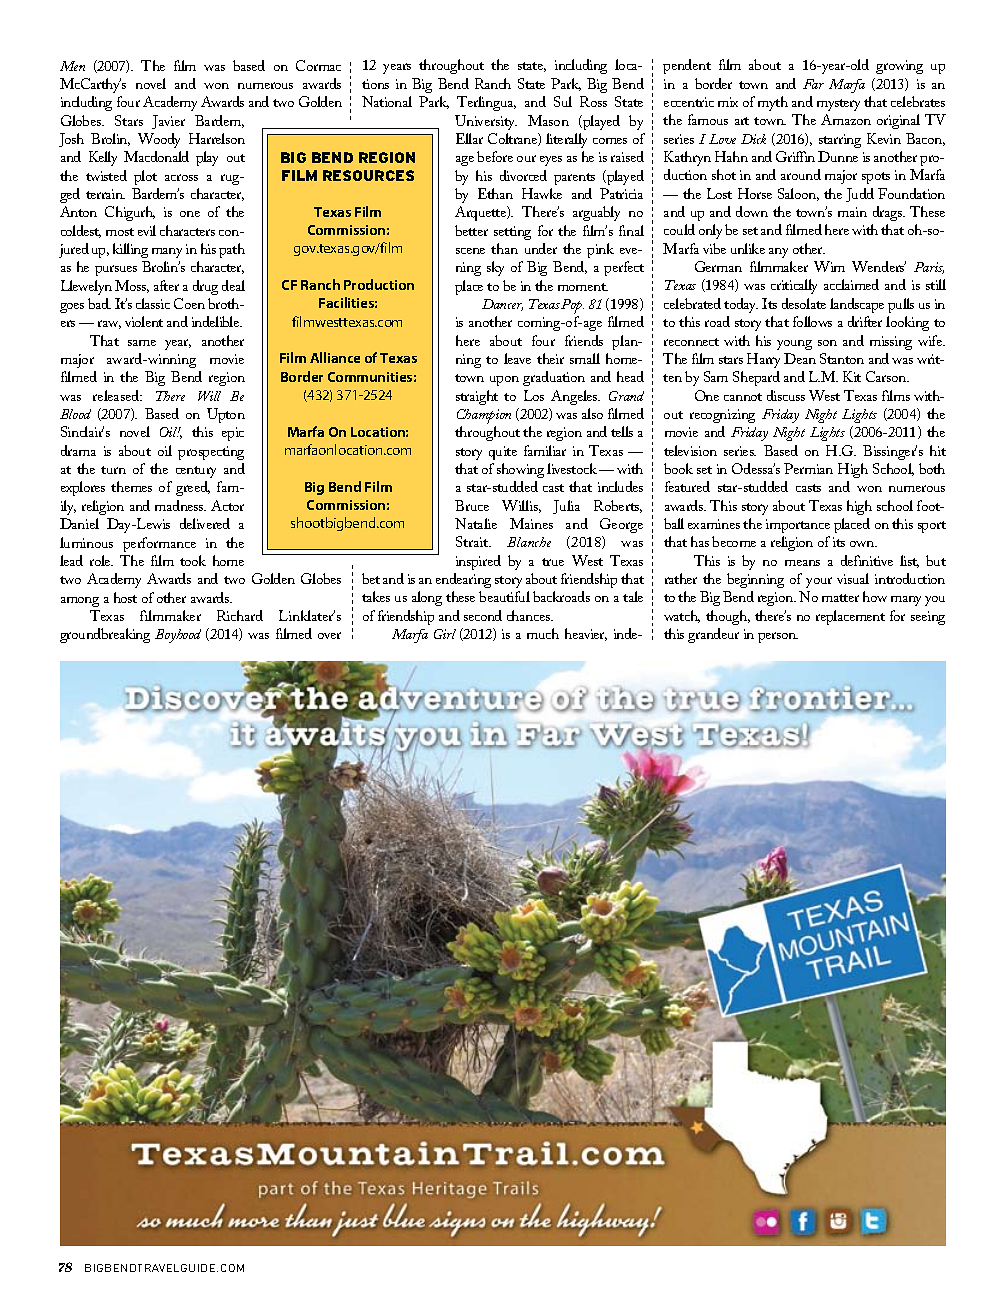  I want to click on matter, so click(840, 598).
